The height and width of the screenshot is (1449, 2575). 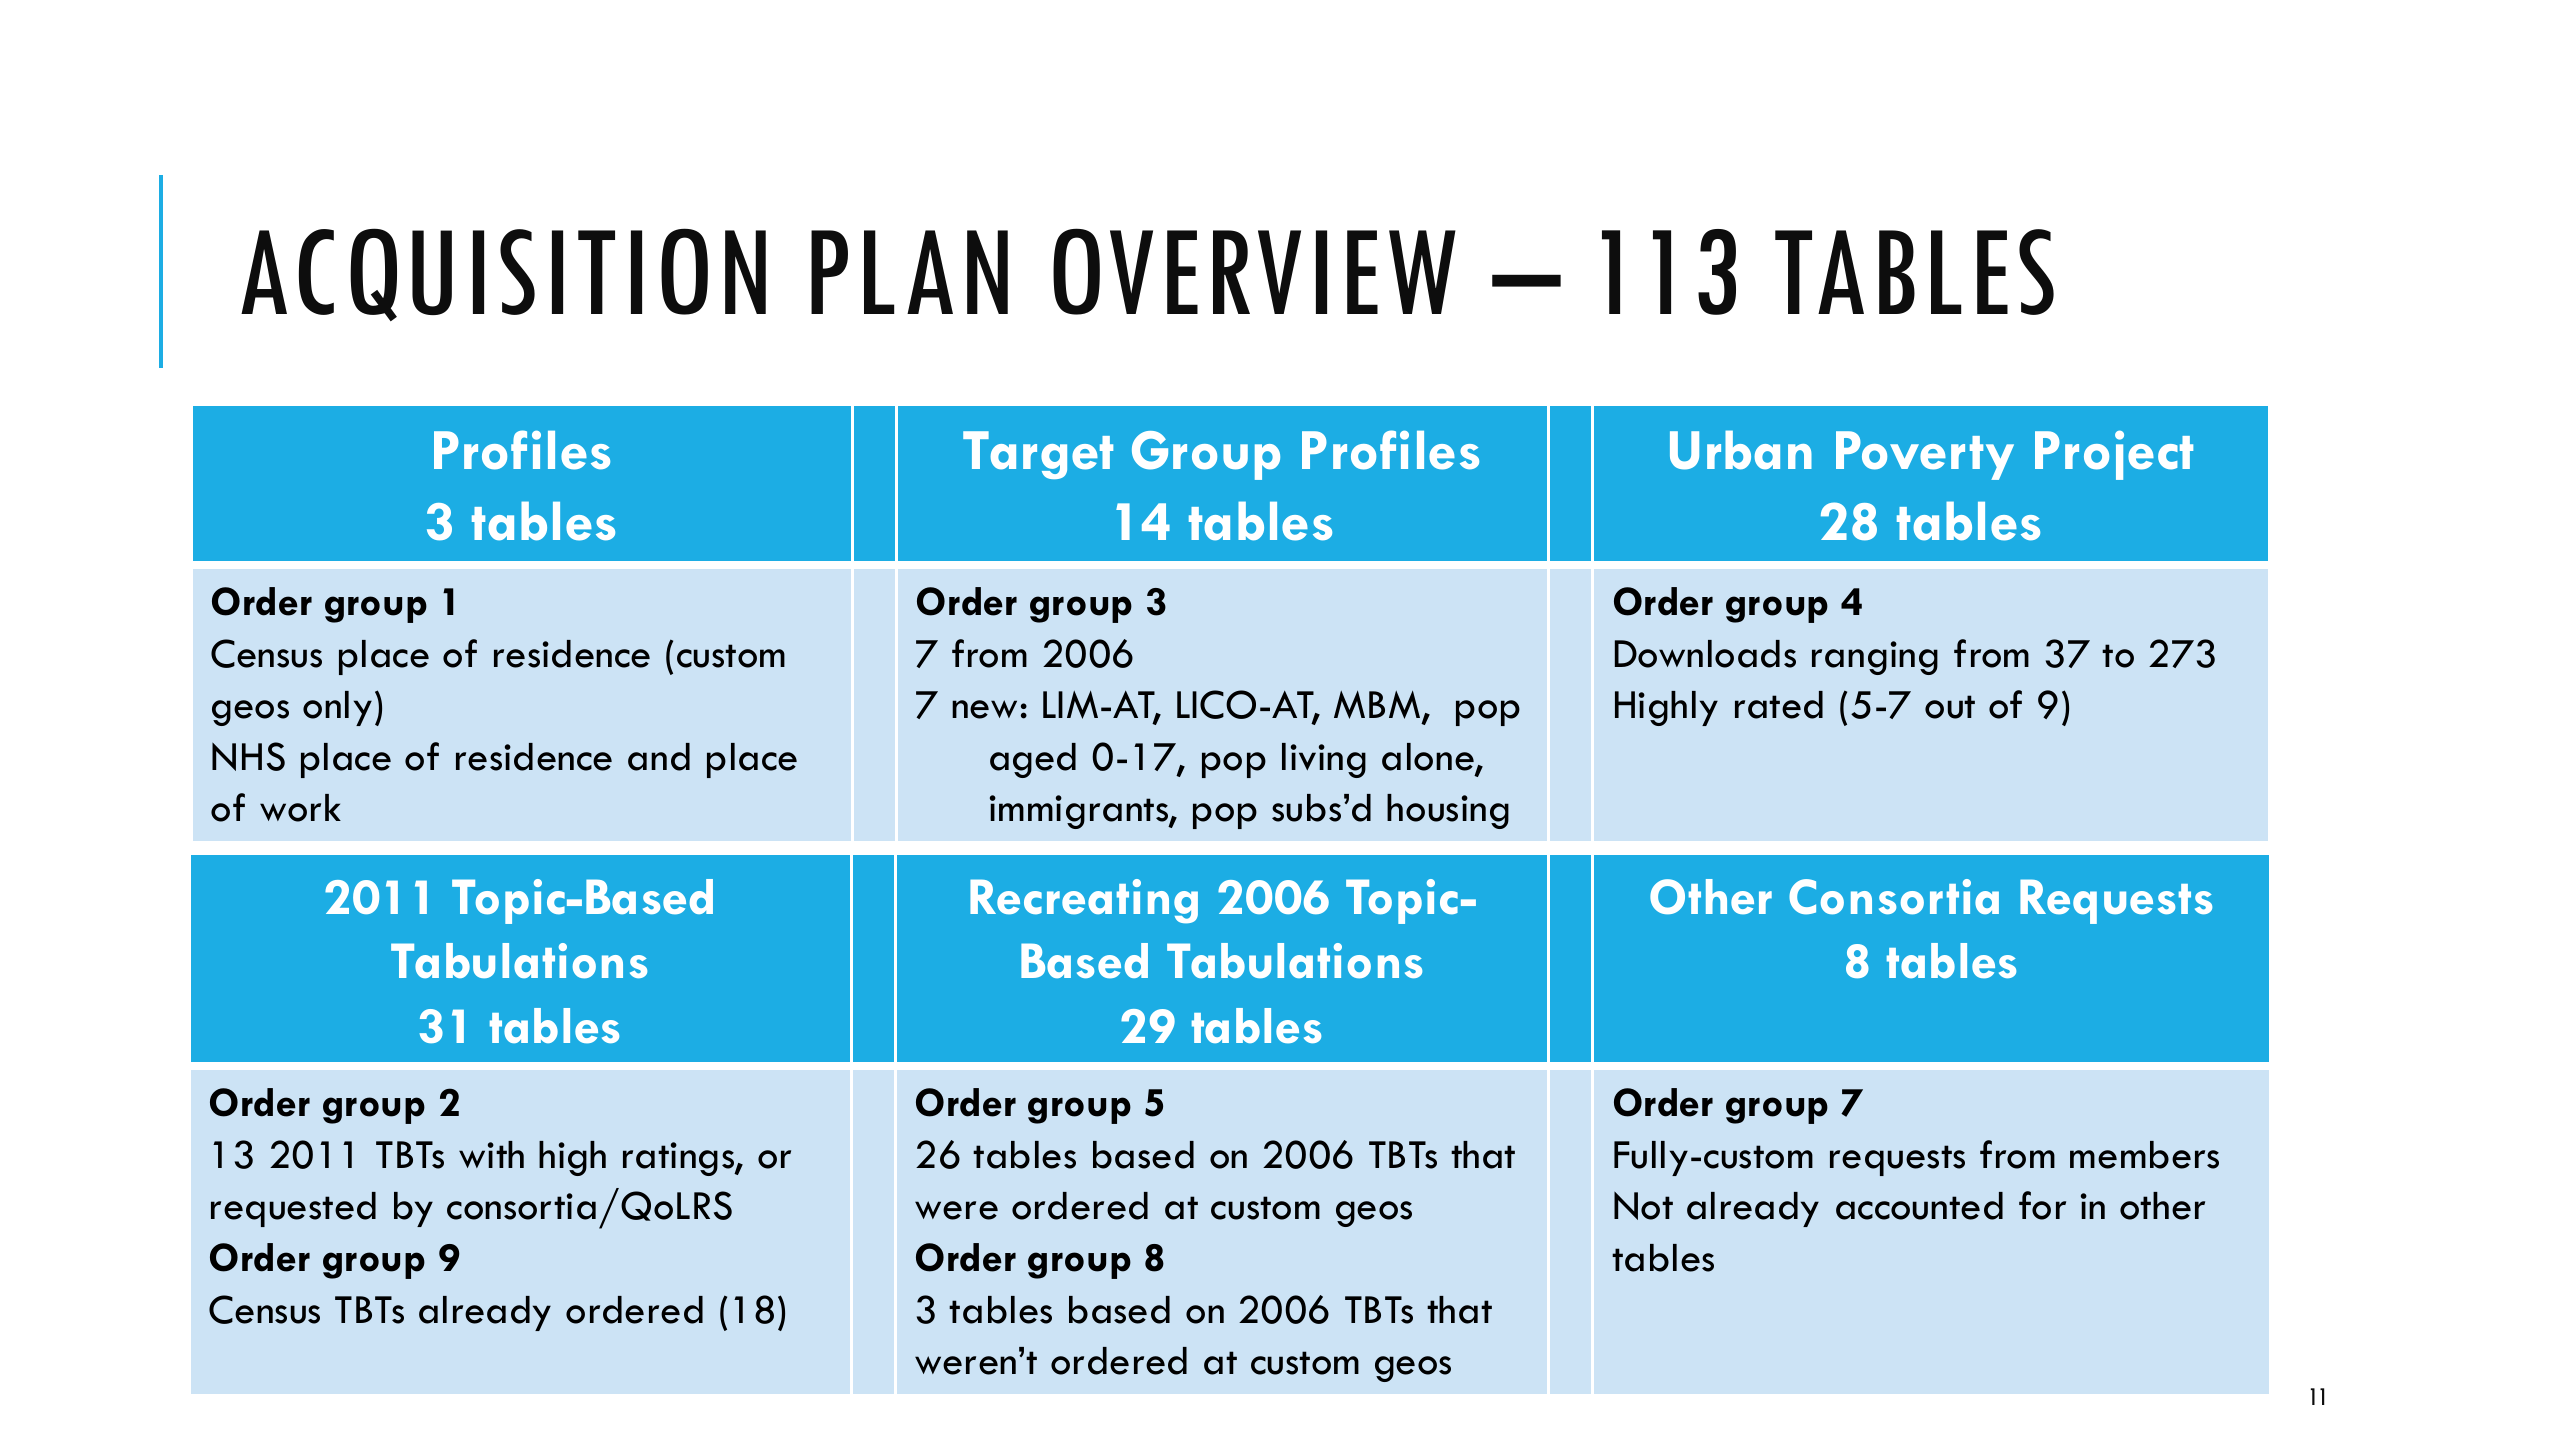 What do you see at coordinates (1925, 455) in the screenshot?
I see `Poverty` at bounding box center [1925, 455].
